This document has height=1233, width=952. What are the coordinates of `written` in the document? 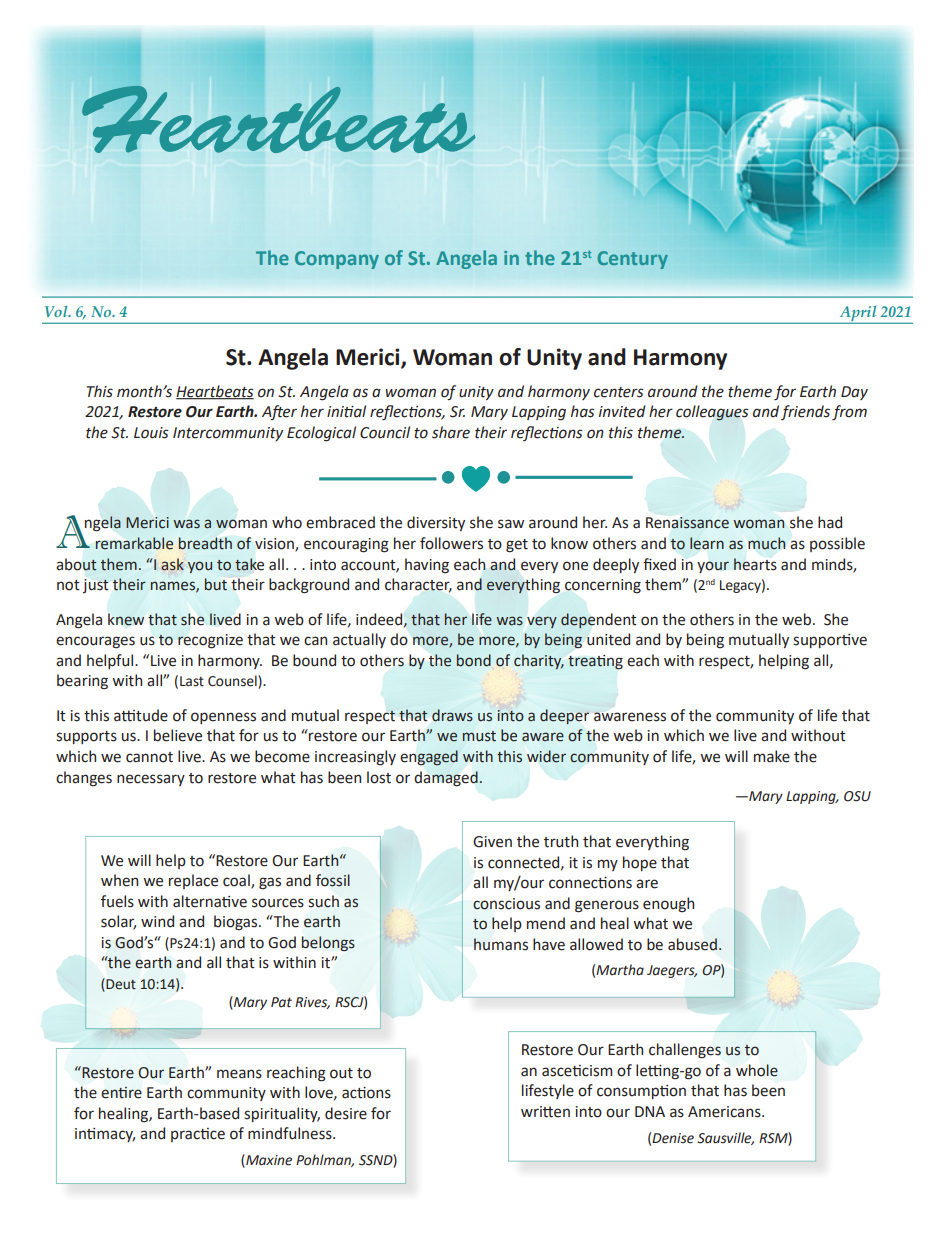 It's located at (545, 1112).
